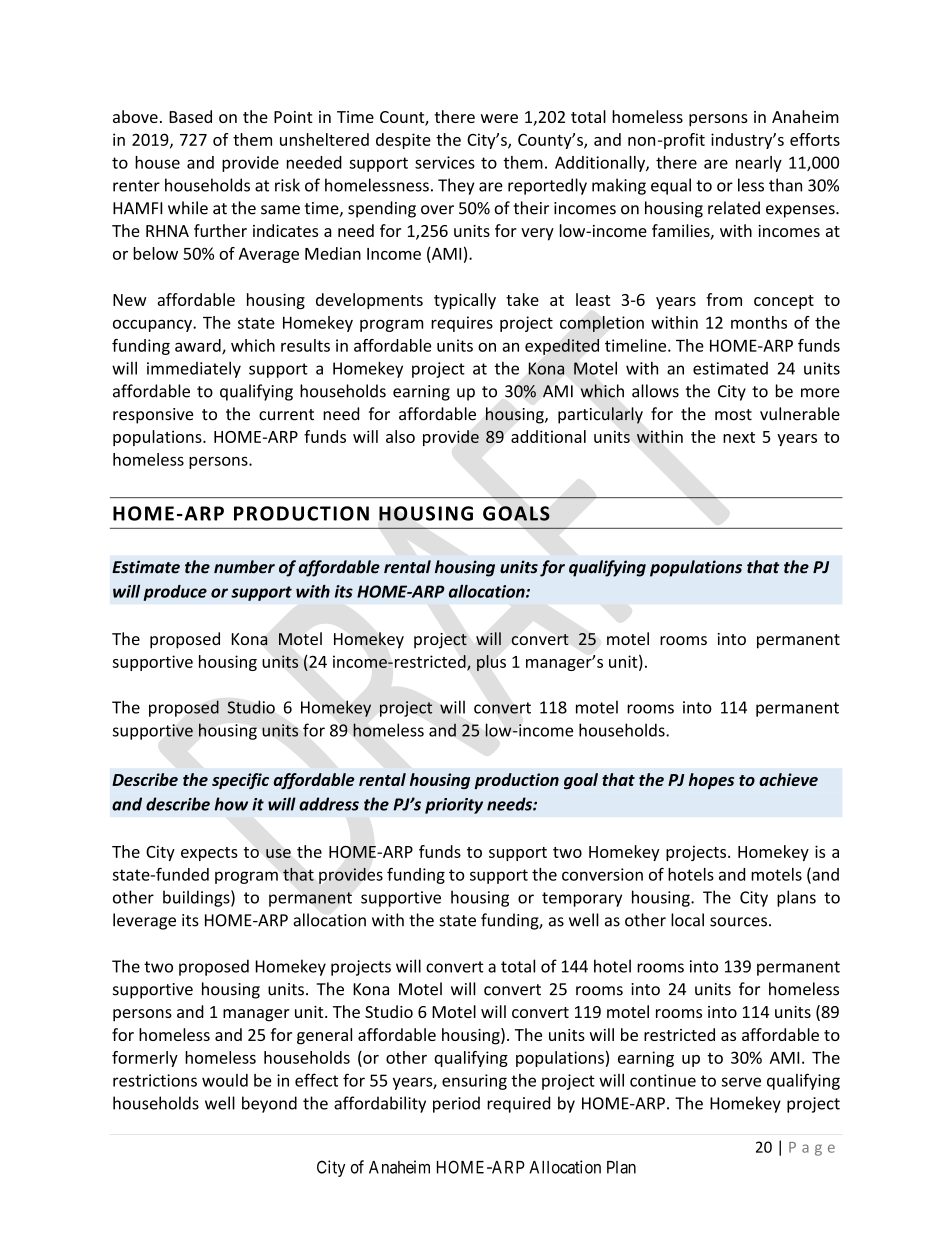 The height and width of the screenshot is (1233, 952). Describe the element at coordinates (190, 116) in the screenshot. I see `Based` at that location.
